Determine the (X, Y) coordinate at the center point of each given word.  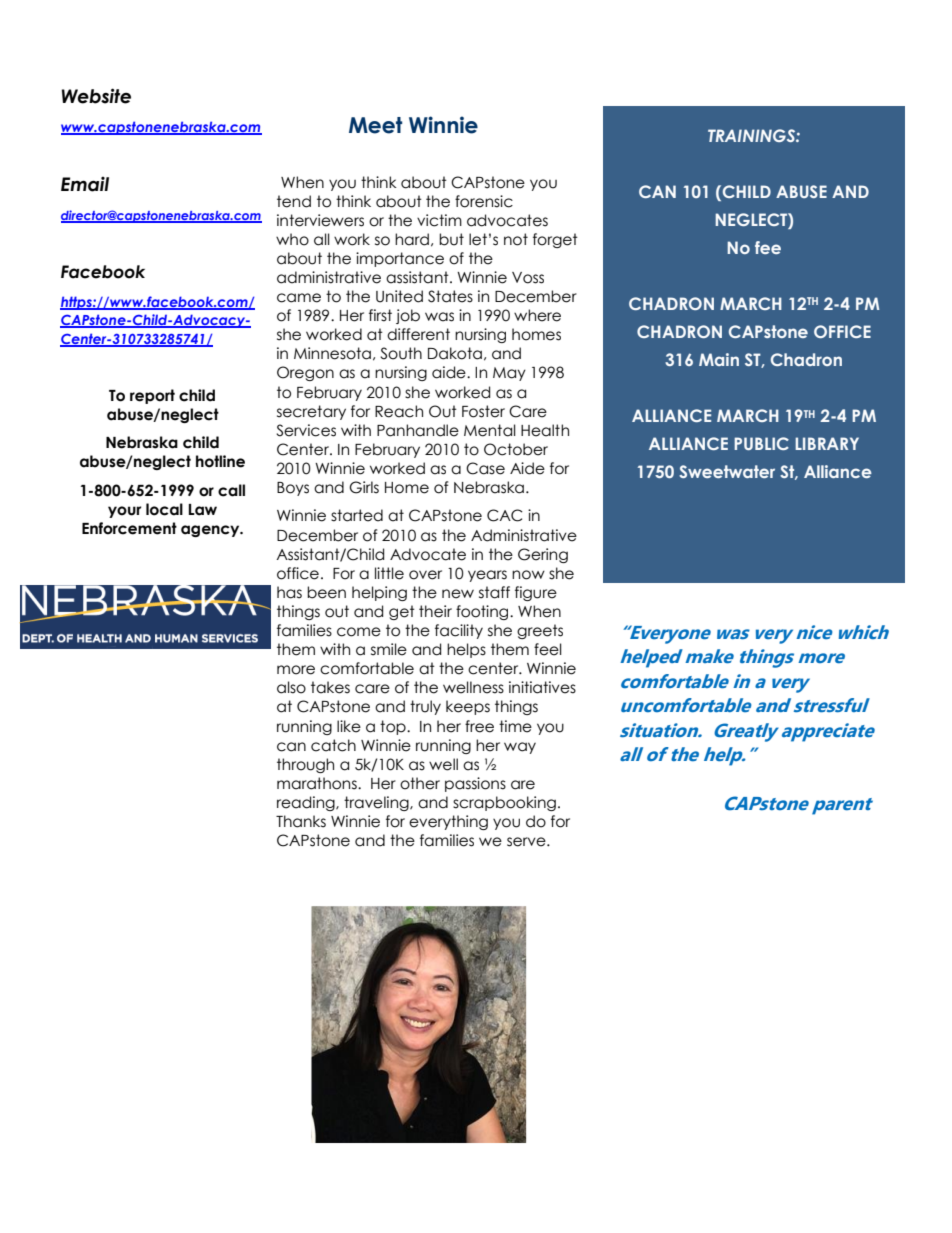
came (299, 298)
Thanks (301, 821)
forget (555, 240)
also (291, 687)
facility (459, 631)
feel (548, 649)
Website (96, 96)
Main (719, 359)
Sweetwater (727, 471)
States (450, 296)
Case (485, 468)
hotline (220, 461)
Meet (375, 125)
